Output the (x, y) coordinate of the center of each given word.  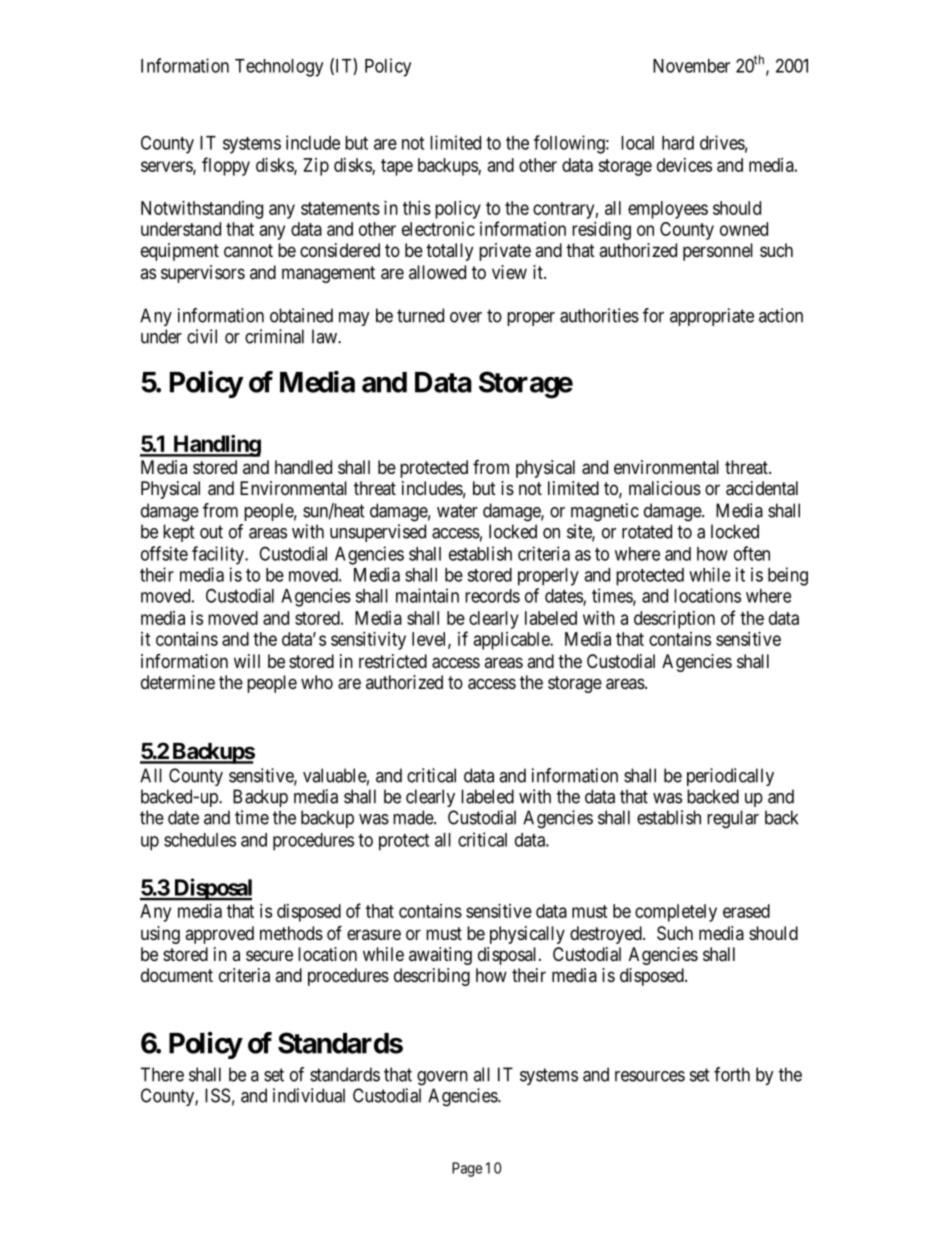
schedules (200, 840)
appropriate (712, 317)
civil (202, 336)
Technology (279, 68)
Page (467, 1169)
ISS (217, 1095)
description (674, 620)
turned (420, 315)
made (414, 817)
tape (397, 167)
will (247, 661)
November (691, 66)
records (492, 596)
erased (746, 911)
